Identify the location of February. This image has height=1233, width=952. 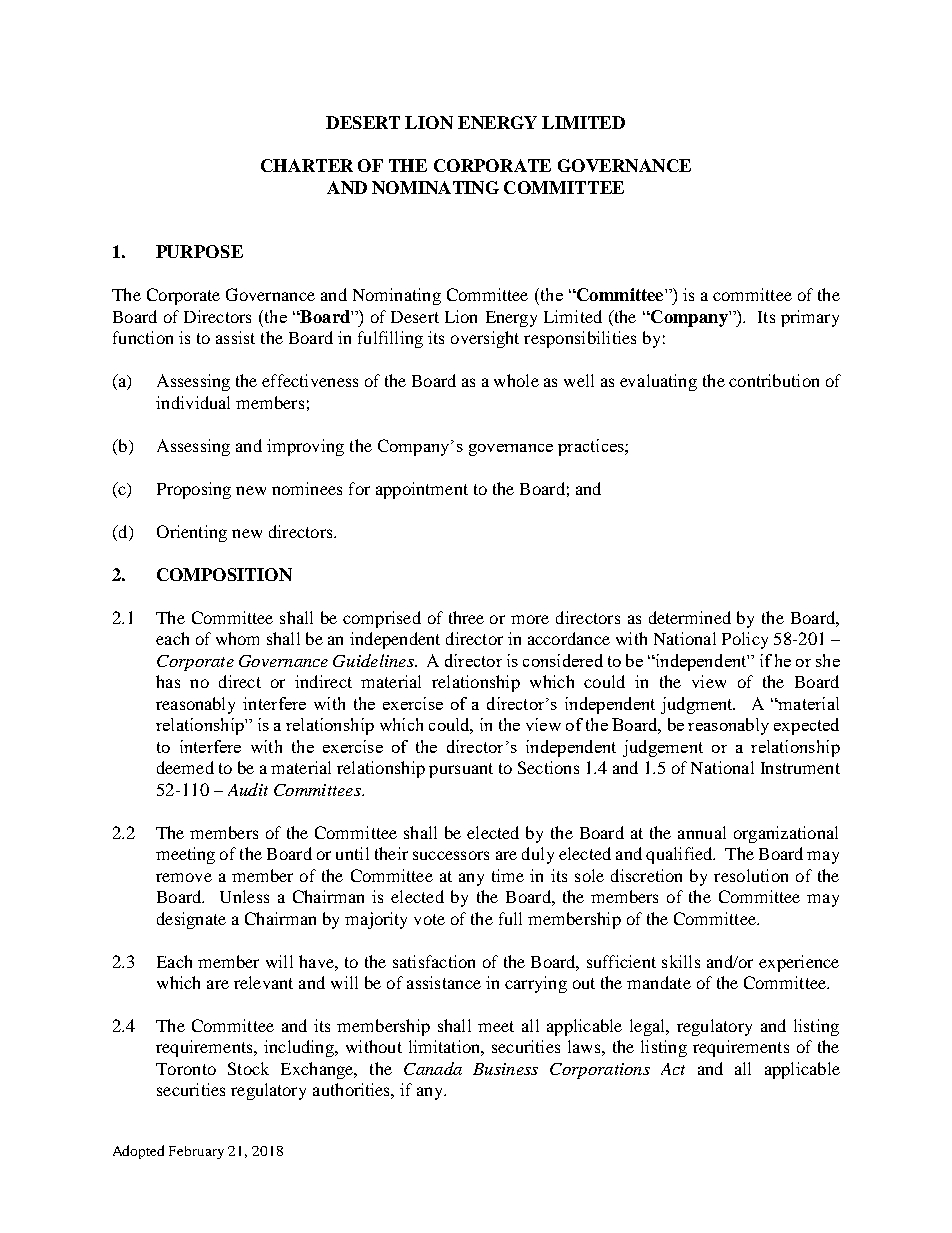
(196, 1152).
